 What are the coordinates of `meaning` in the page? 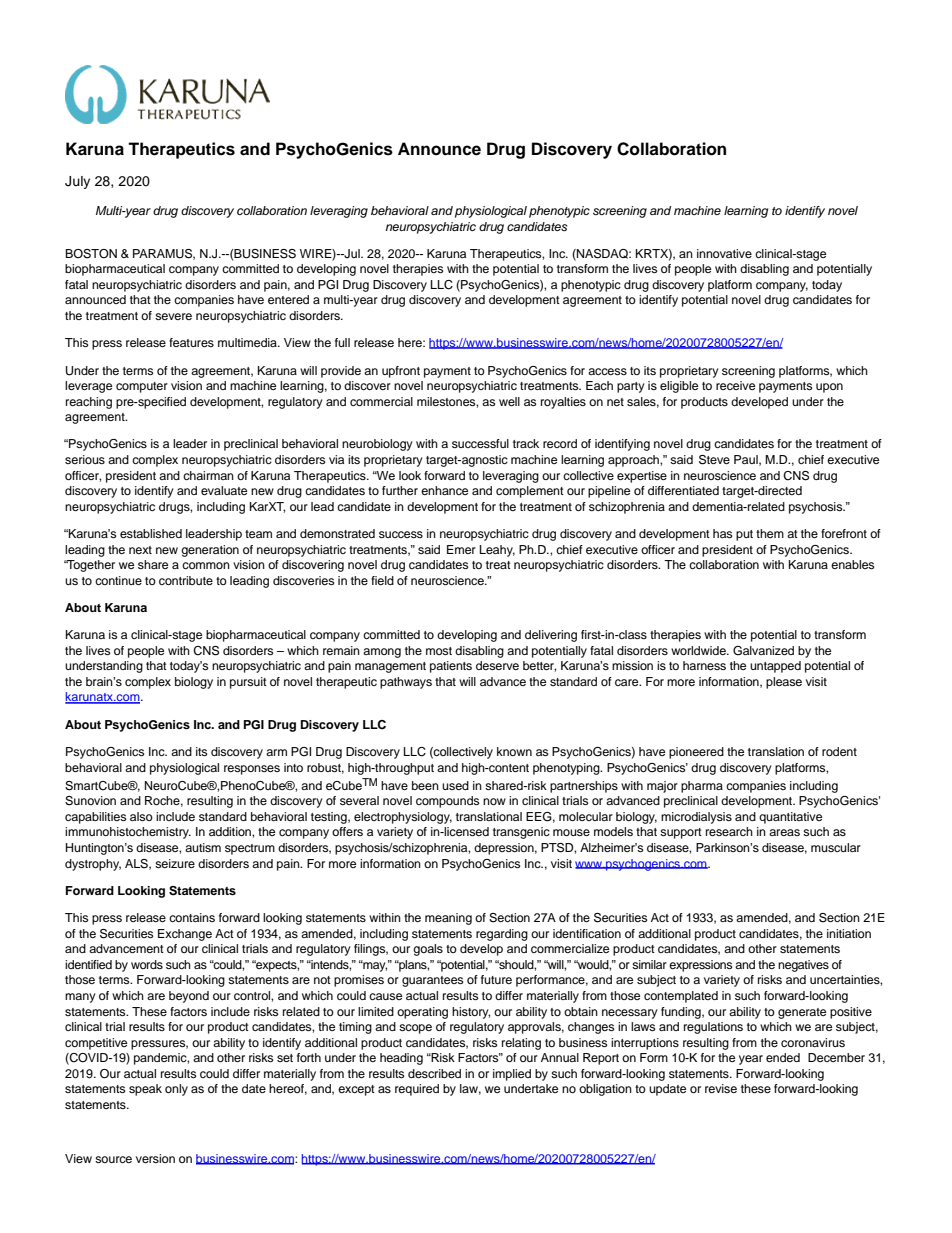 It's located at (448, 919).
